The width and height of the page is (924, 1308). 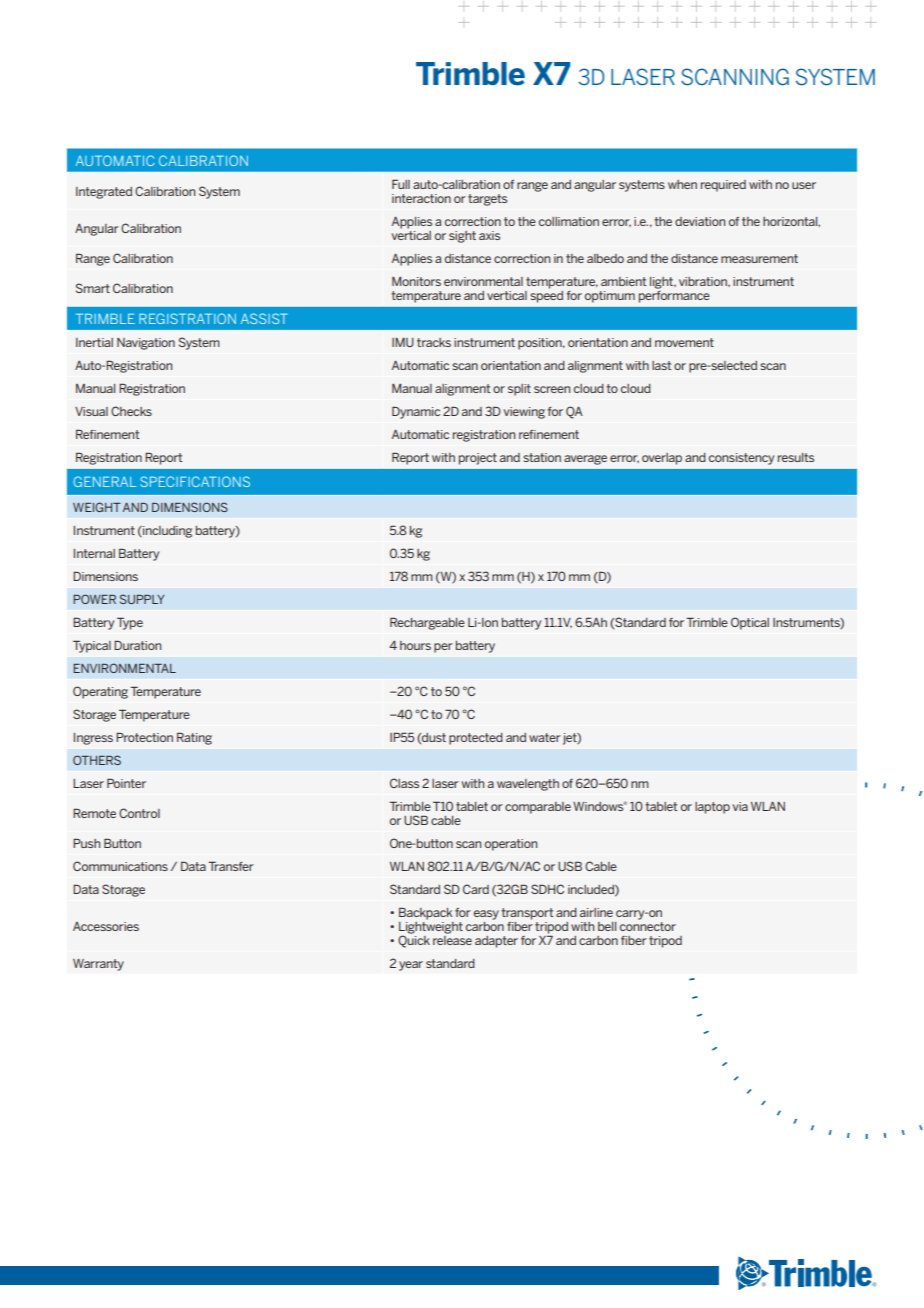 I want to click on Checks, so click(x=131, y=411).
